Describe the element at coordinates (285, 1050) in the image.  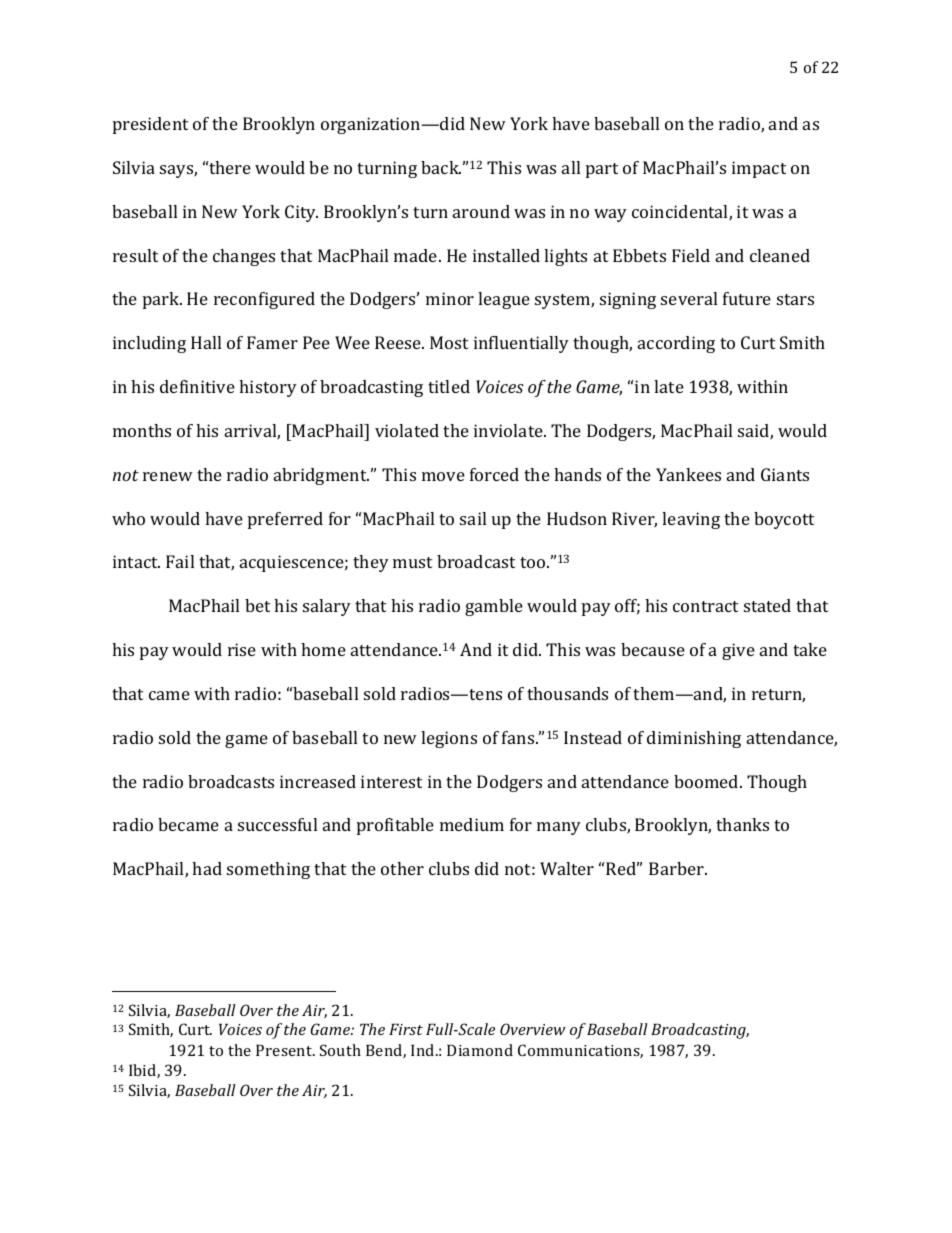
I see `Present` at that location.
